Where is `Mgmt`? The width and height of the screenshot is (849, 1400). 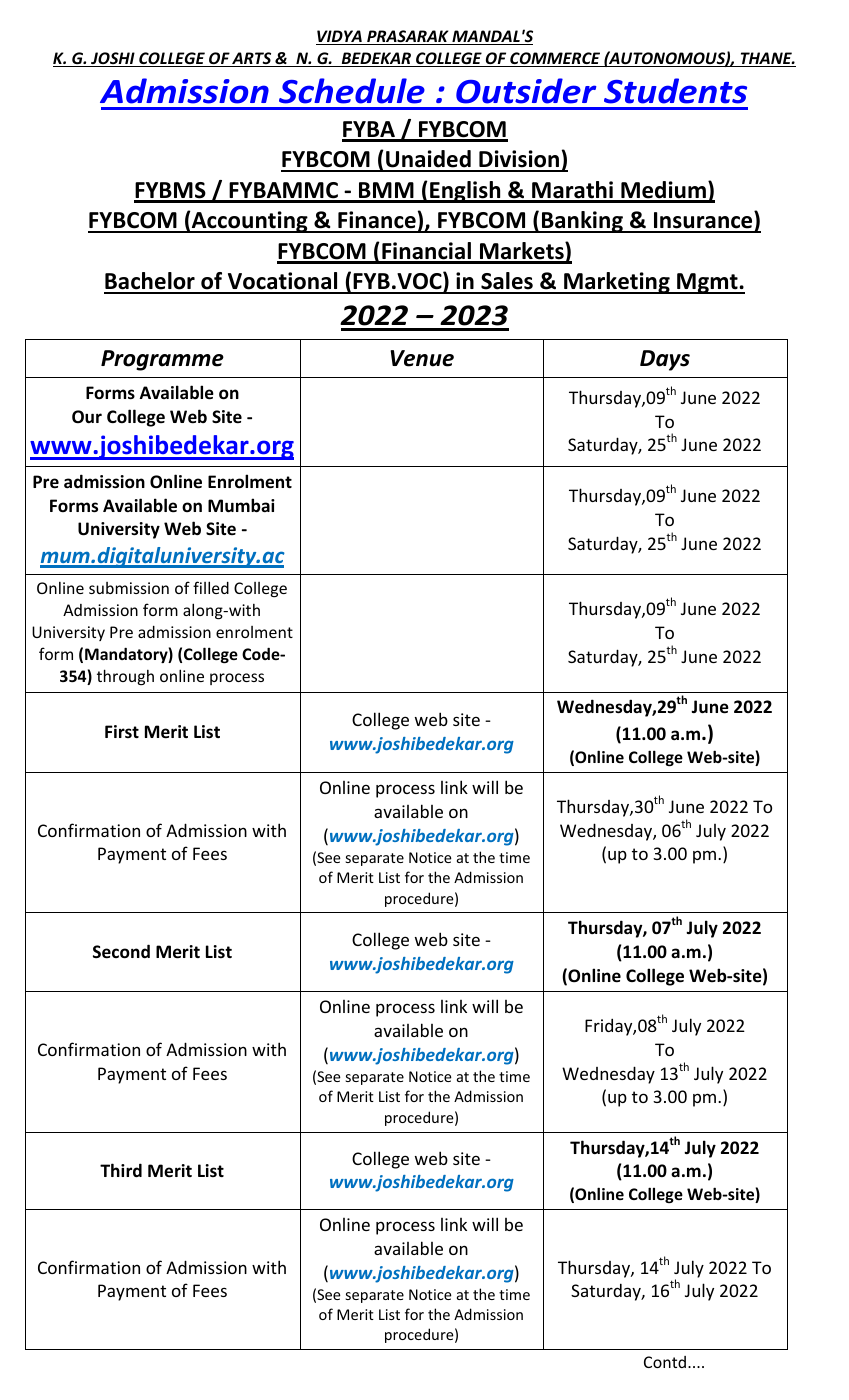 Mgmt is located at coordinates (707, 283).
